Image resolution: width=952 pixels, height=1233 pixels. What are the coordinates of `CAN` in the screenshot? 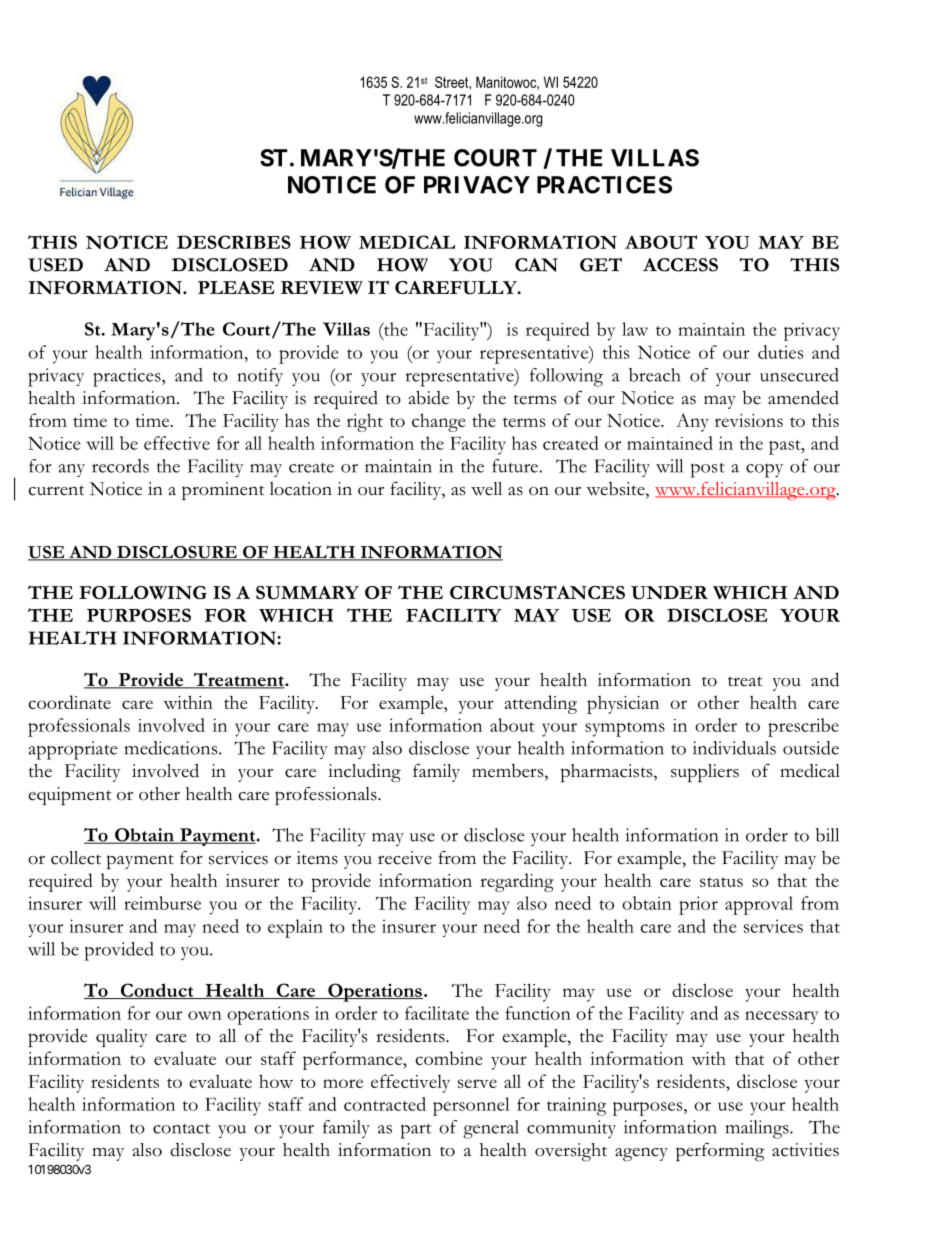 It's located at (536, 265).
